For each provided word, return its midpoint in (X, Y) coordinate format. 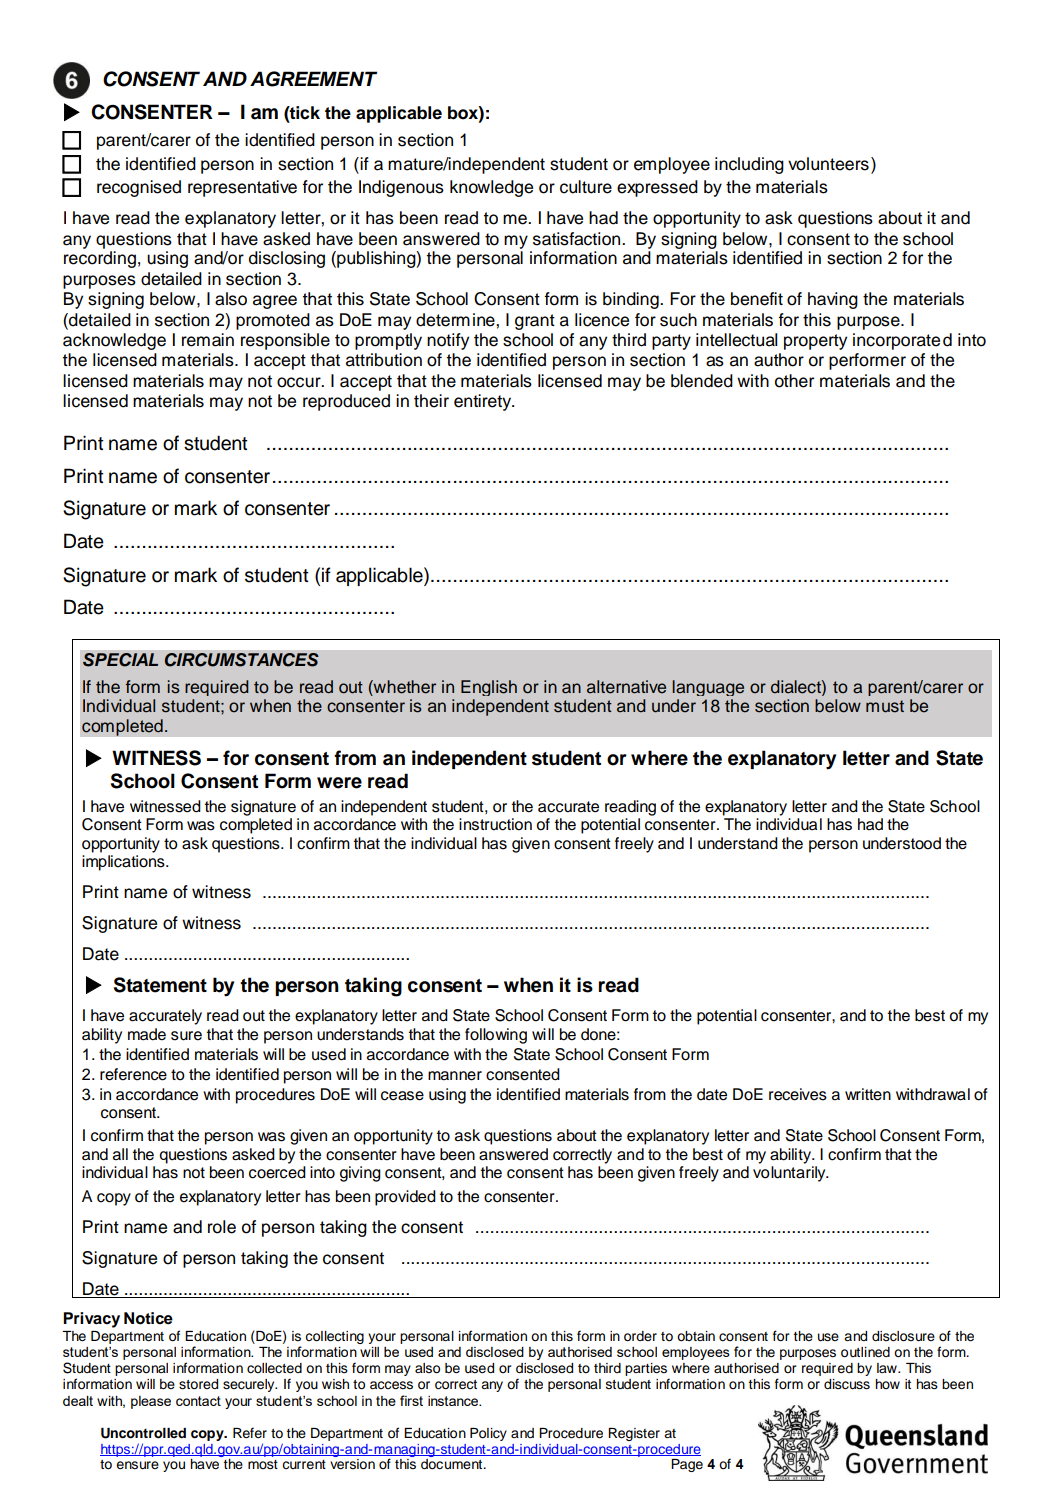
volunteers (828, 164)
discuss (847, 1384)
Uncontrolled (143, 1433)
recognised (139, 188)
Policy (488, 1434)
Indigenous (401, 188)
